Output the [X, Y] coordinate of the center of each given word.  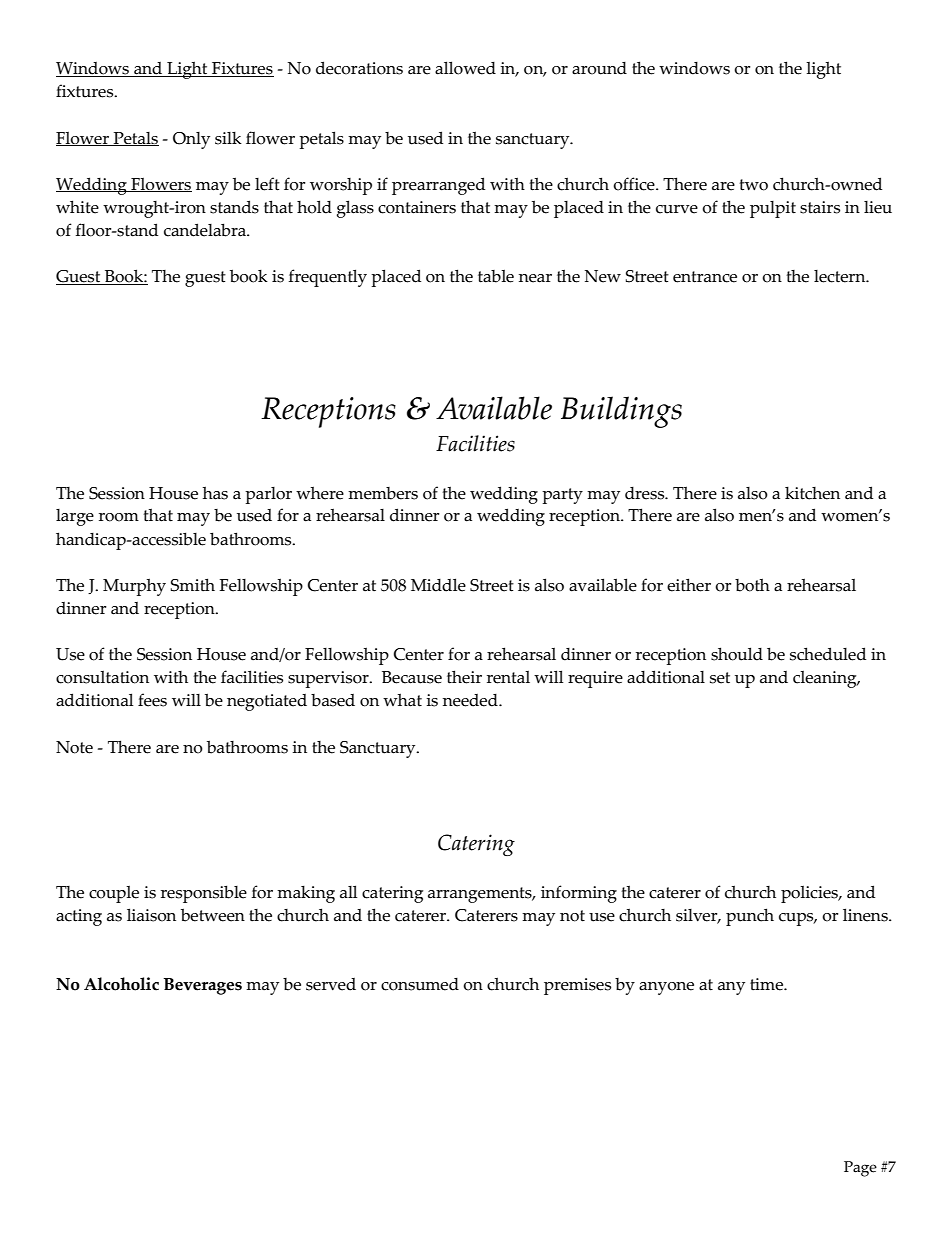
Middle [438, 585]
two [754, 185]
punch [750, 917]
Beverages [203, 986]
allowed [465, 68]
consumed [420, 984]
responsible [204, 894]
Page [860, 1169]
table [496, 276]
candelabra [206, 230]
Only [191, 140]
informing [579, 894]
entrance [705, 277]
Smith [193, 585]
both [752, 585]
